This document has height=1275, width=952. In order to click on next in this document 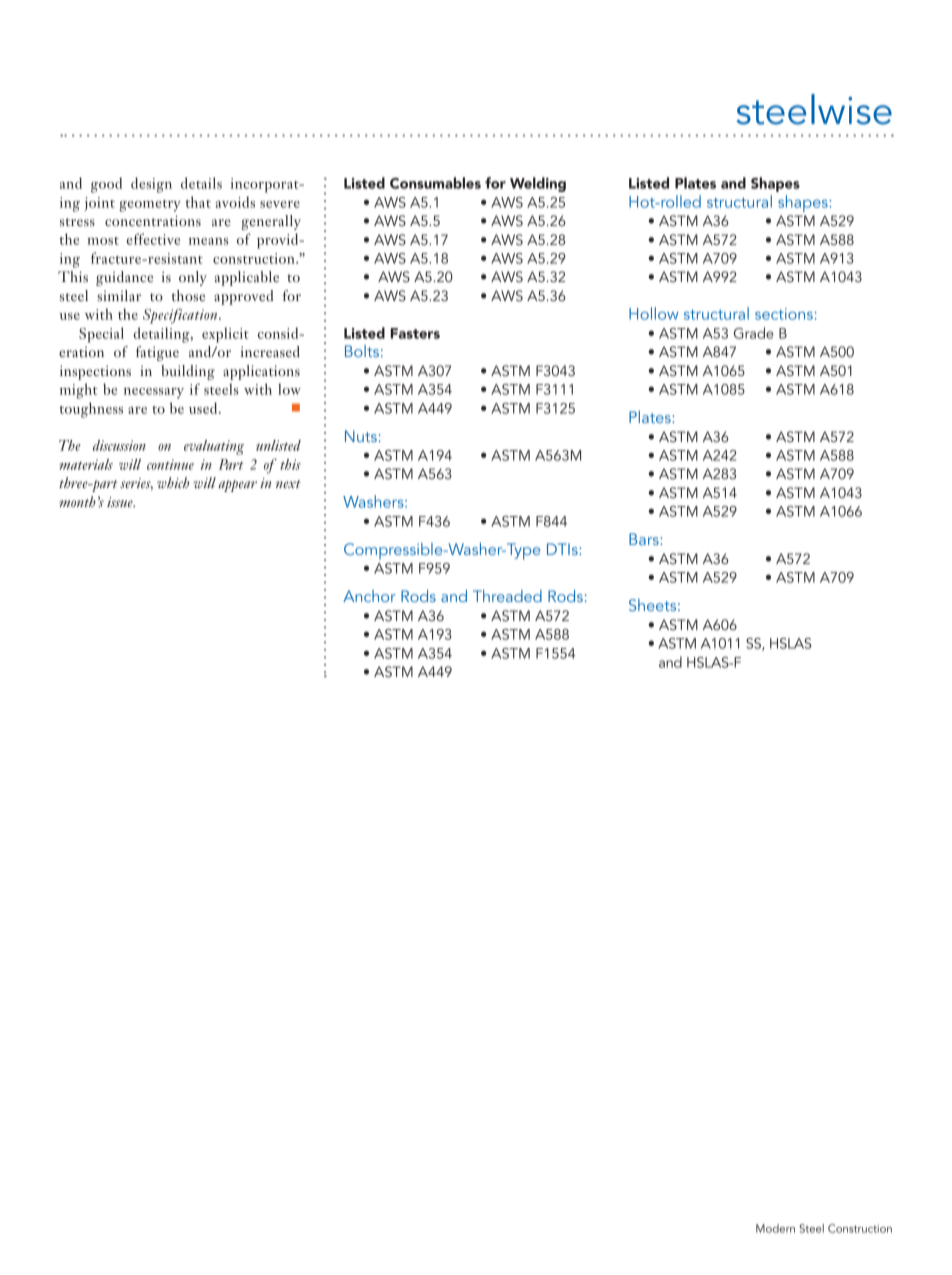, I will do `click(288, 484)`.
